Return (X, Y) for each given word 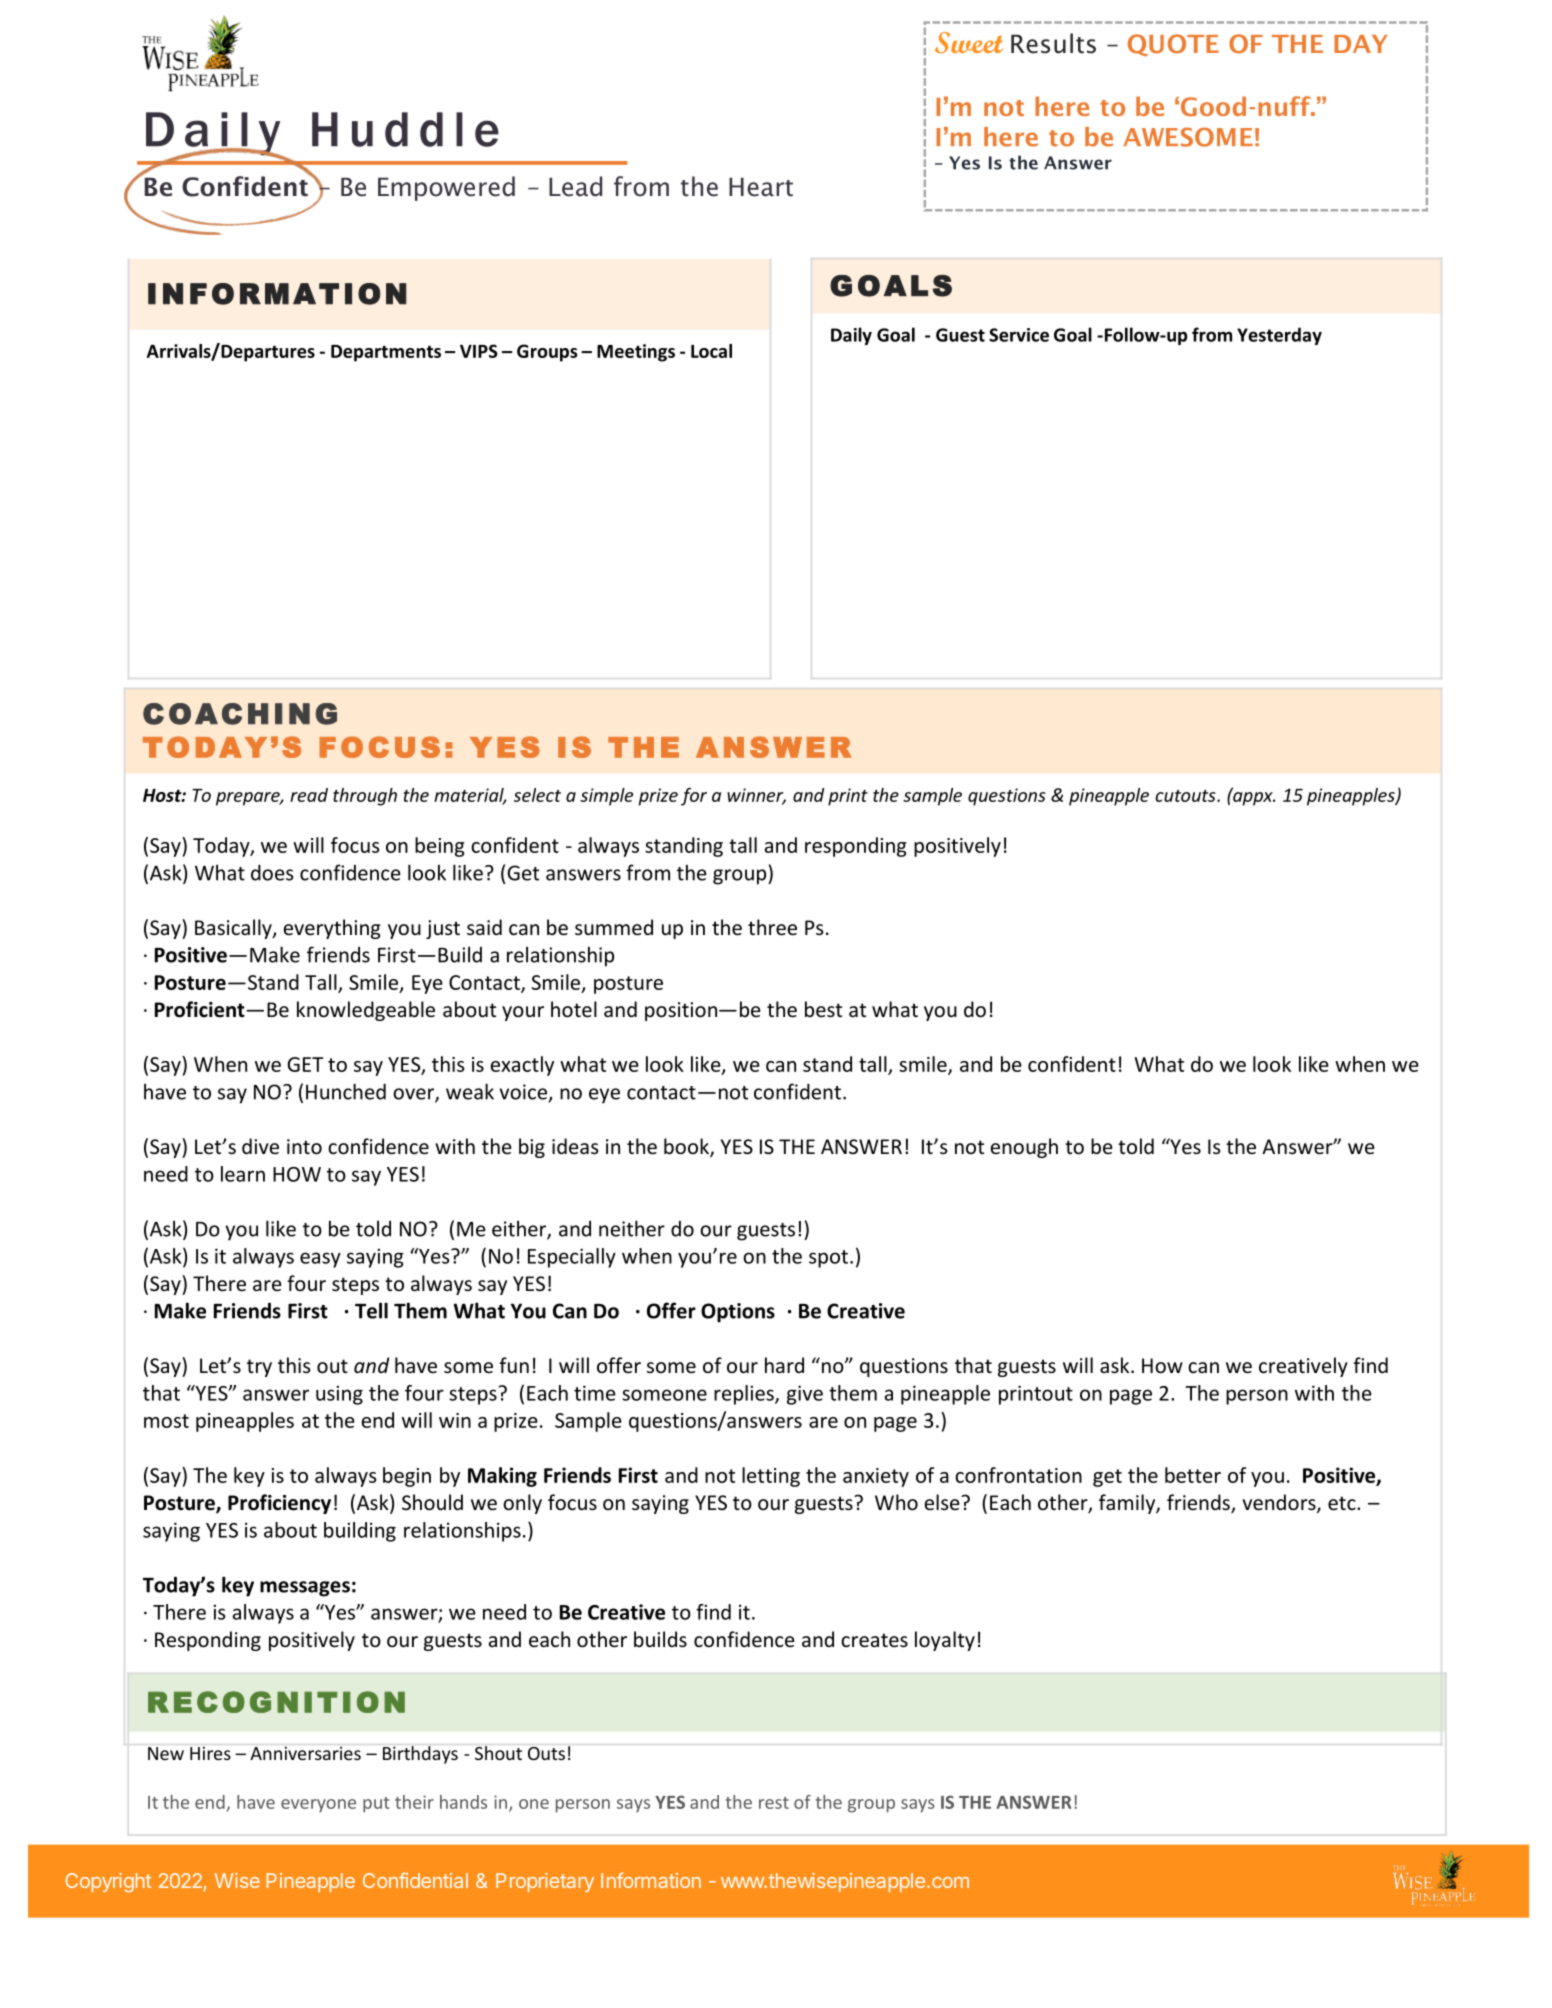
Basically (234, 929)
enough (1024, 1148)
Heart (761, 187)
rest (774, 1803)
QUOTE (1173, 45)
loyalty (945, 1641)
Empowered (446, 188)
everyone (318, 1806)
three (772, 927)
